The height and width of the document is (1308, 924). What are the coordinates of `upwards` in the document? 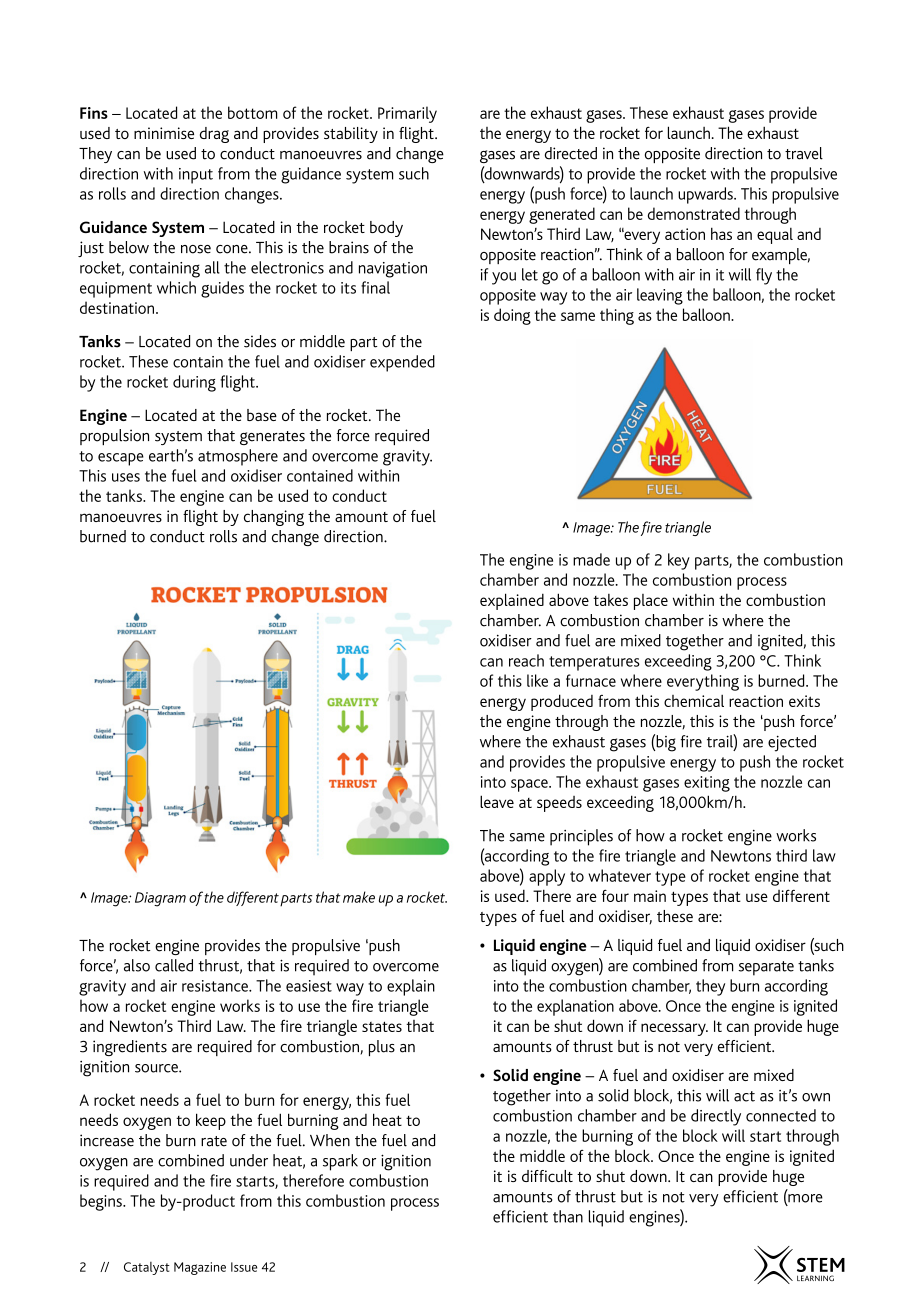 It's located at (706, 195).
